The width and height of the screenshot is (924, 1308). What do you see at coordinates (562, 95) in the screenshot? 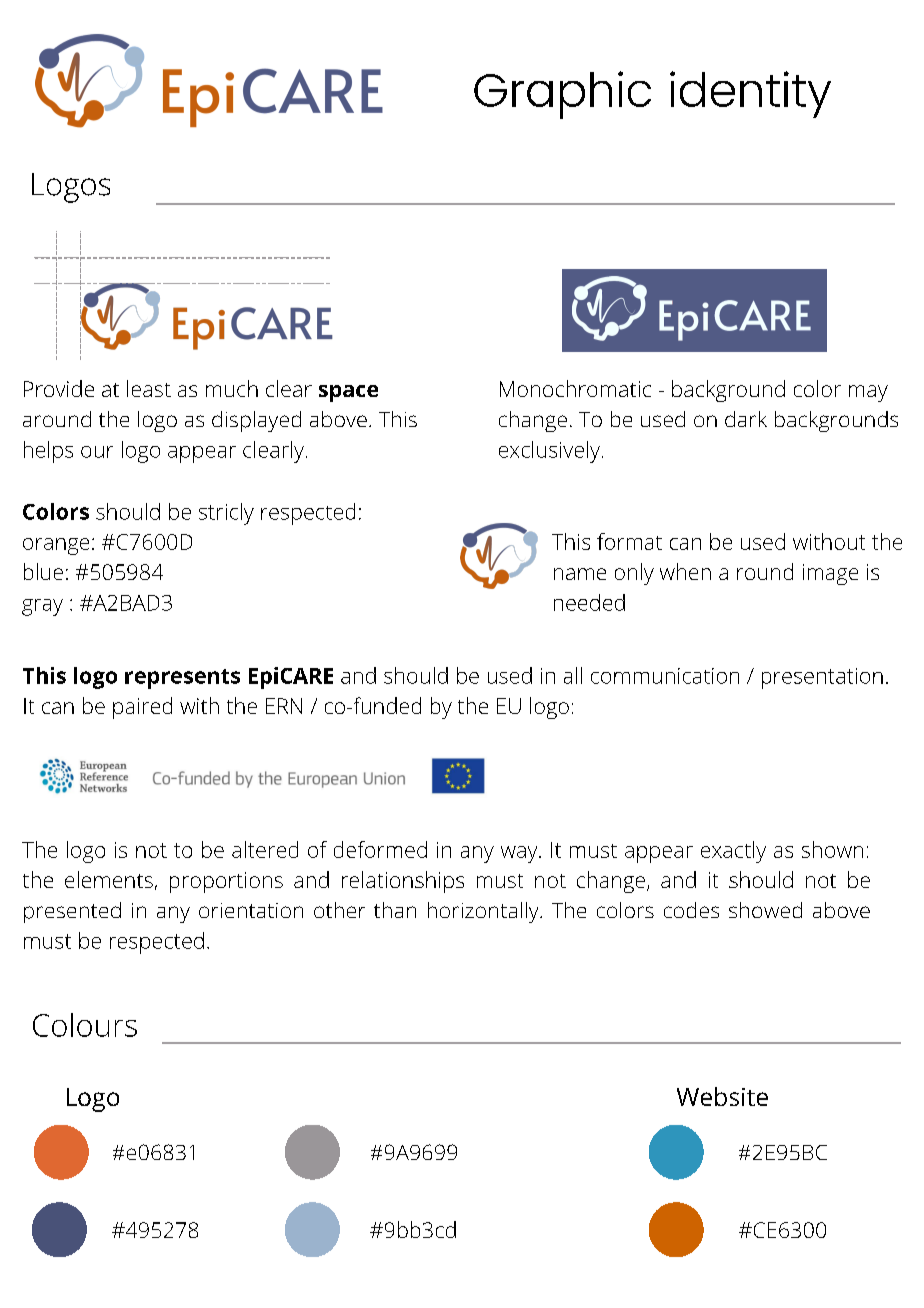
I see `Graphic` at bounding box center [562, 95].
